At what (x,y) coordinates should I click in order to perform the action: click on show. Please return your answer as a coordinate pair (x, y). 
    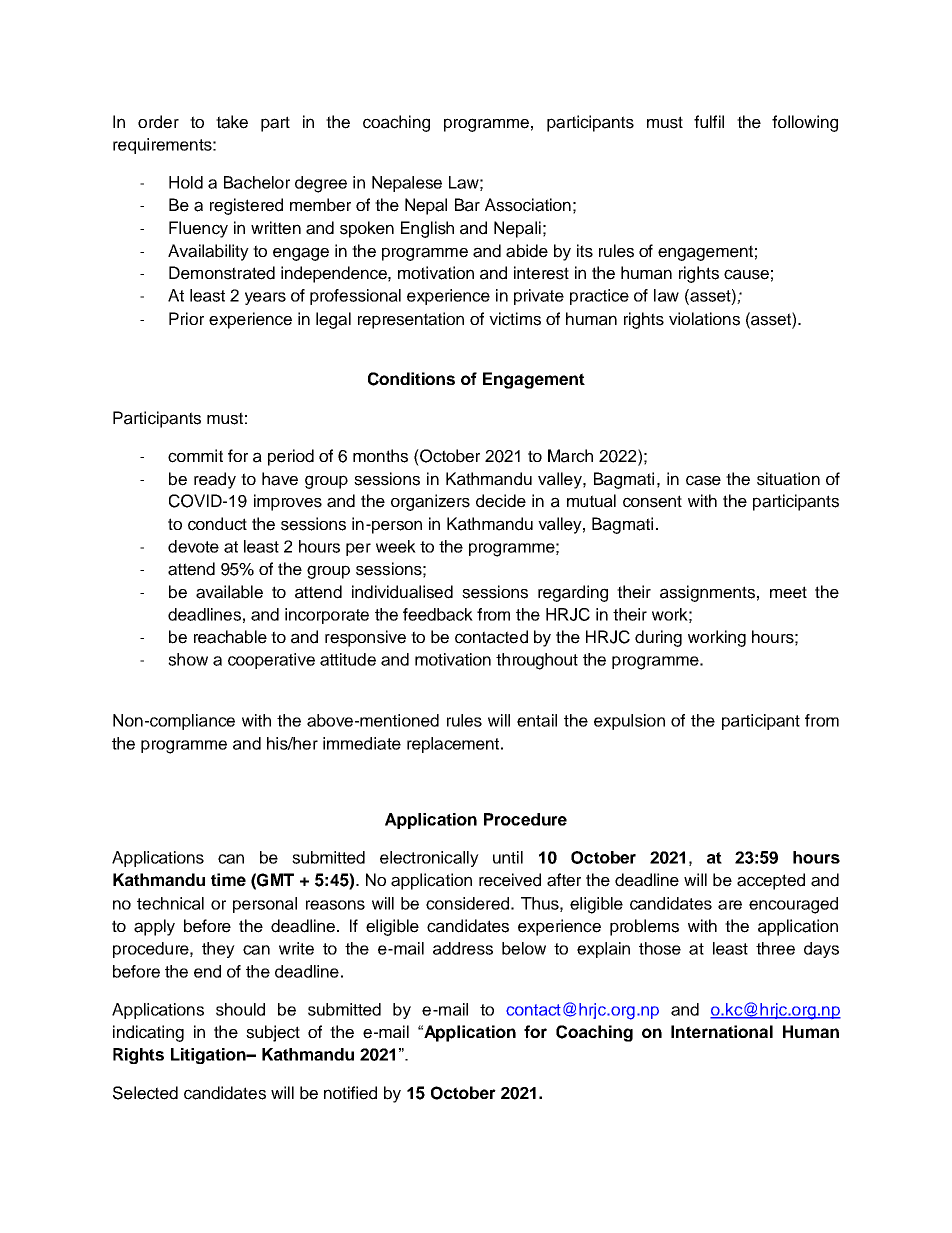
    Looking at the image, I should click on (188, 659).
